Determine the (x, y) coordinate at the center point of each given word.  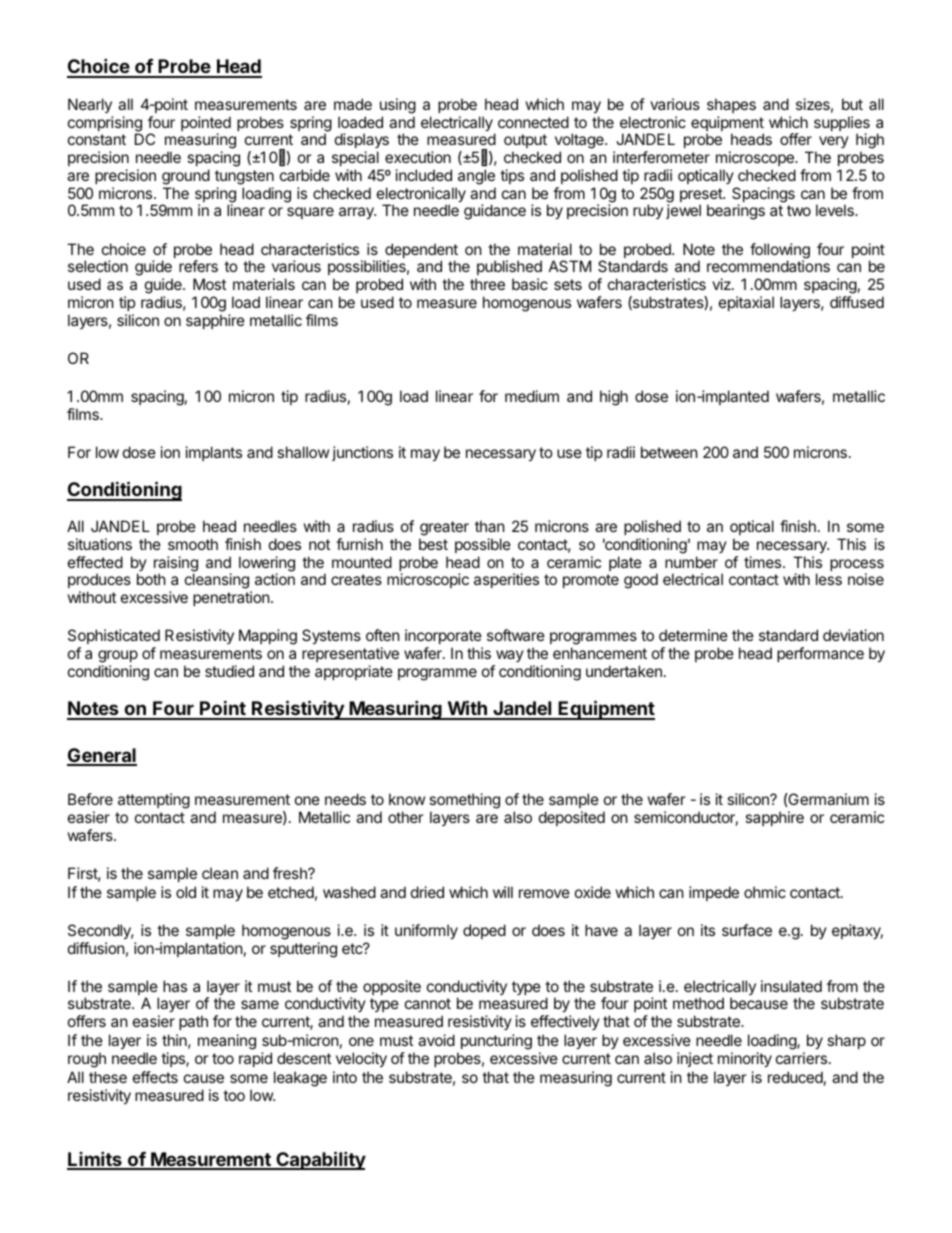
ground (186, 177)
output (525, 143)
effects (155, 1077)
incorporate (443, 636)
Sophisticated (114, 636)
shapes (731, 105)
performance (820, 654)
